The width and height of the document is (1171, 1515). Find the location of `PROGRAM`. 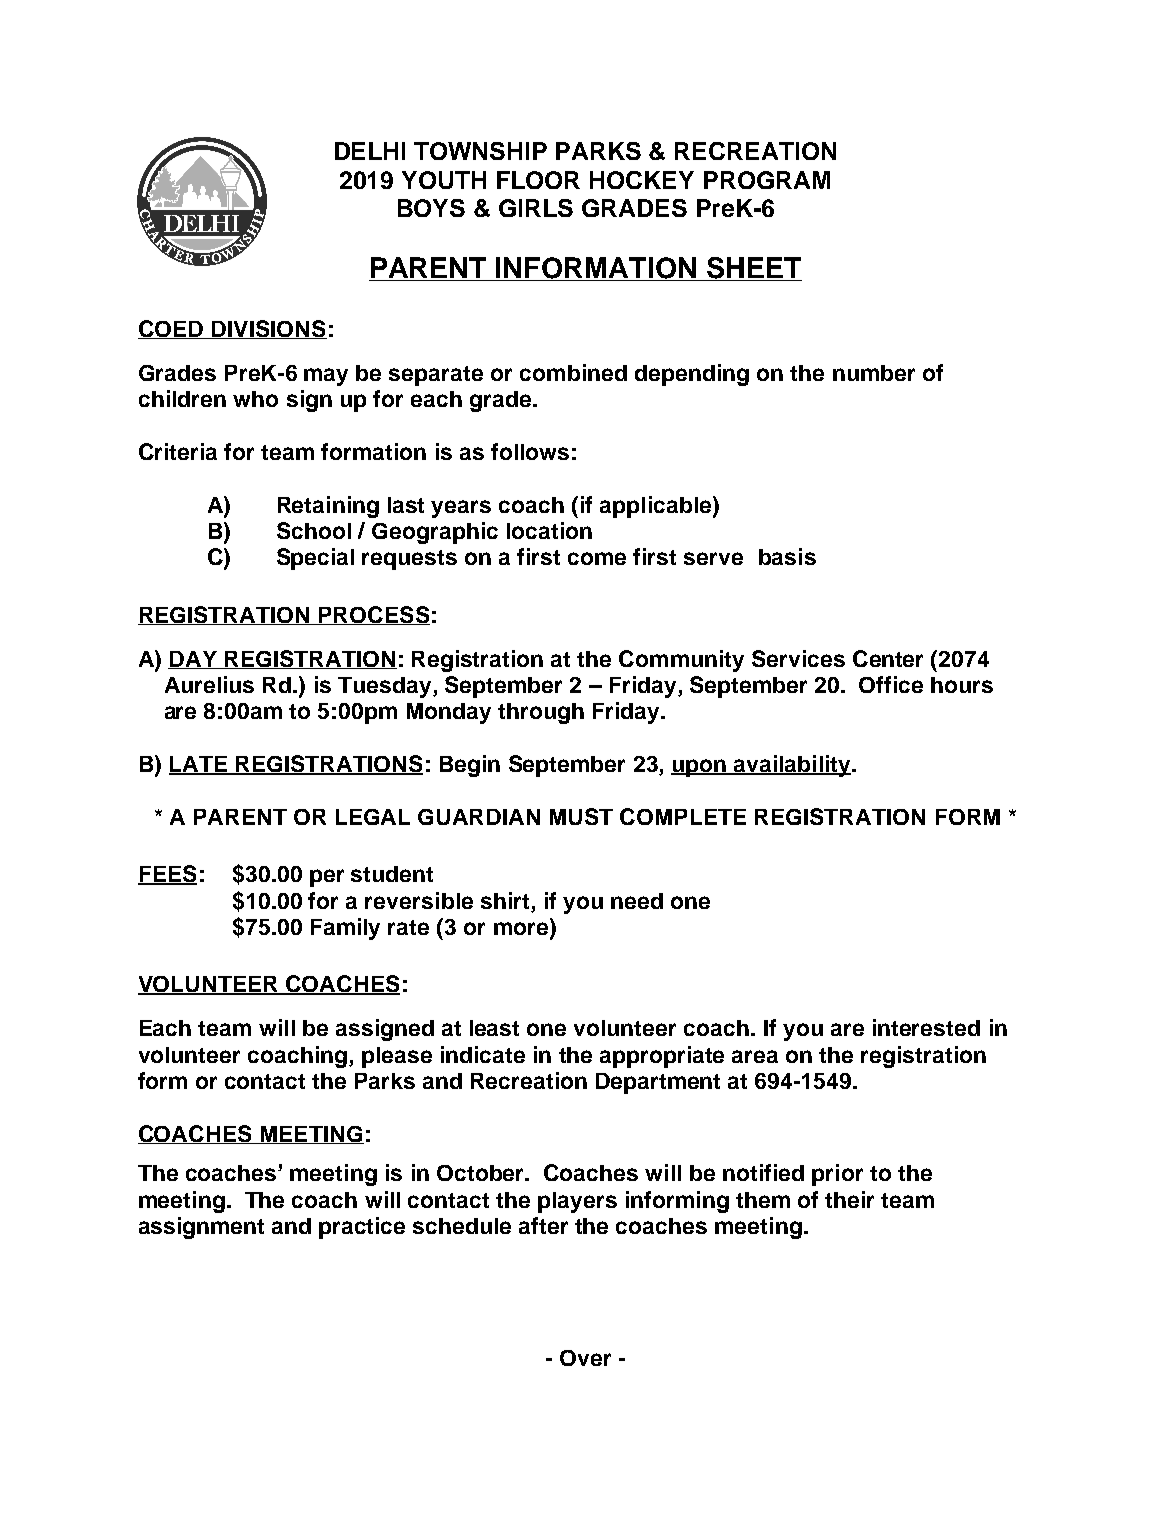

PROGRAM is located at coordinates (767, 180).
